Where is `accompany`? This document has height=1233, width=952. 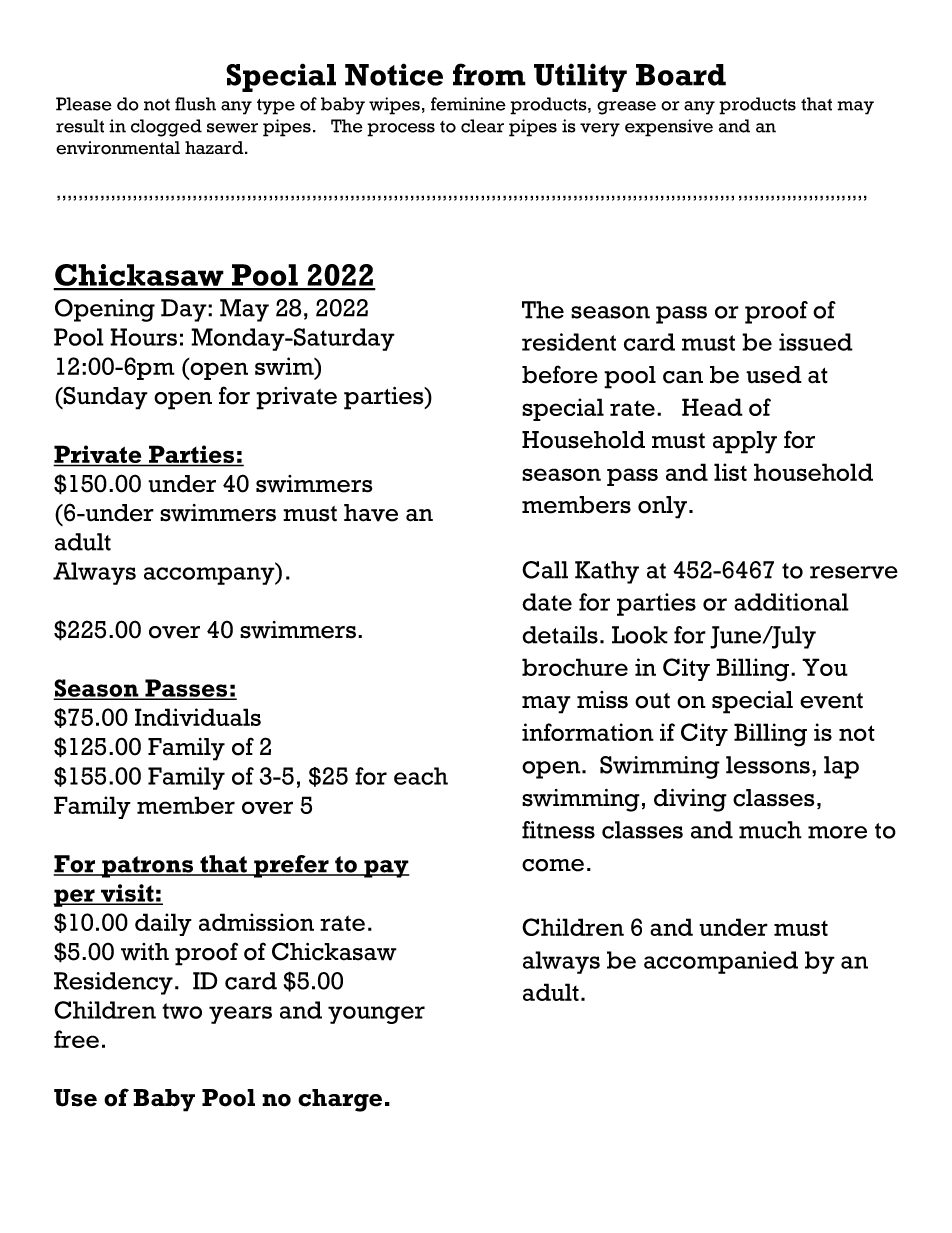
accompany is located at coordinates (210, 576).
